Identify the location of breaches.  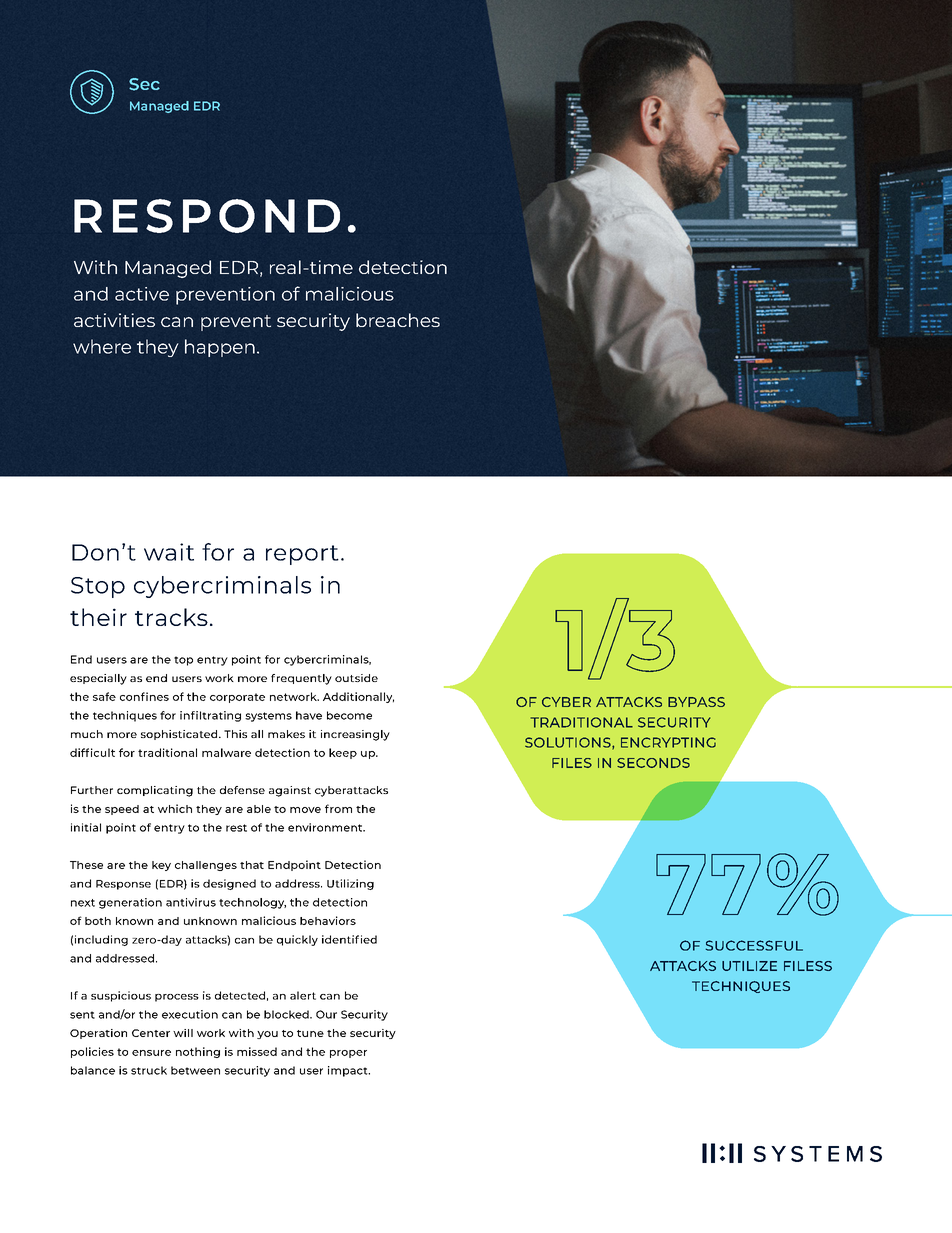
(398, 320).
